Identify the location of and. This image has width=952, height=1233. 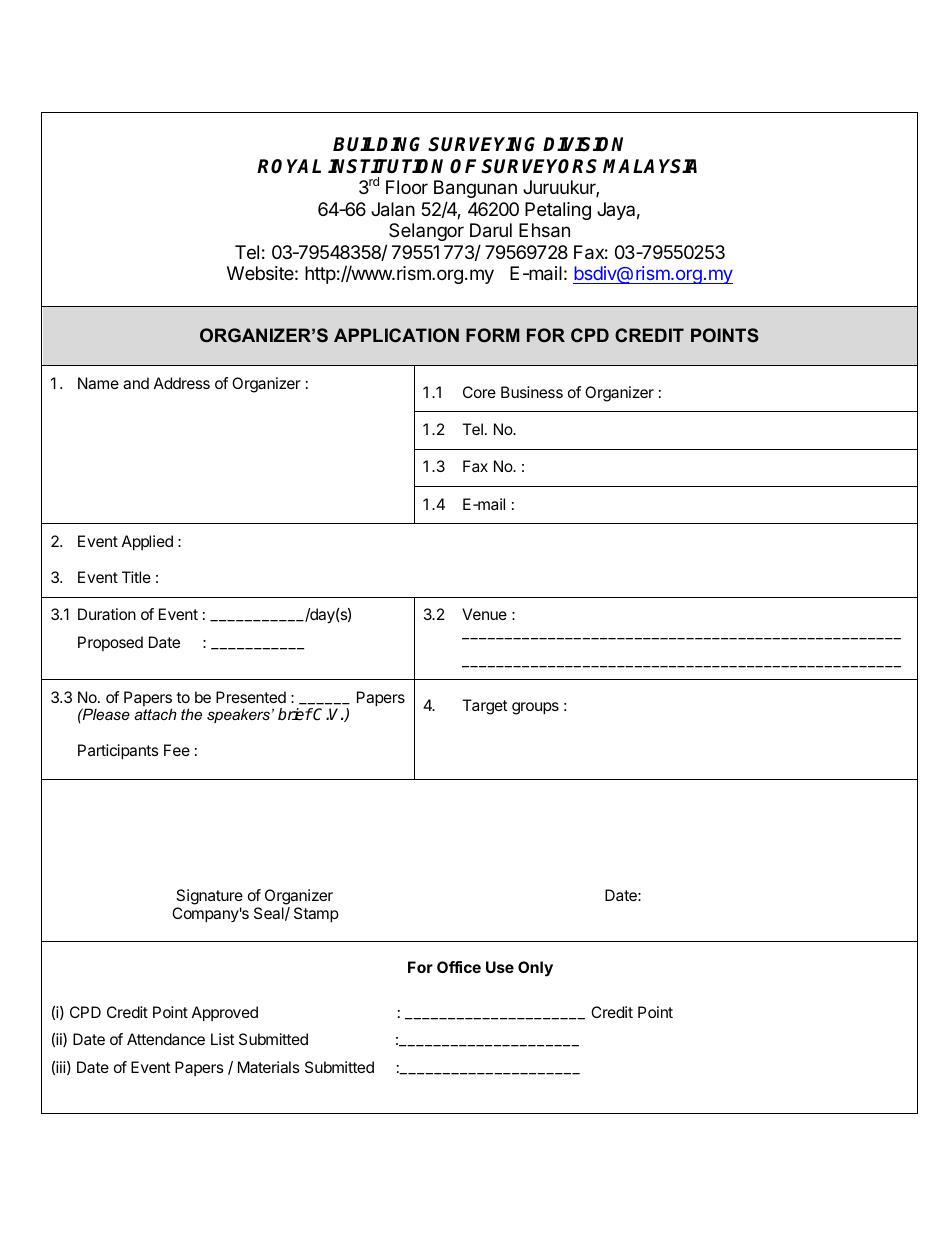
(136, 383).
